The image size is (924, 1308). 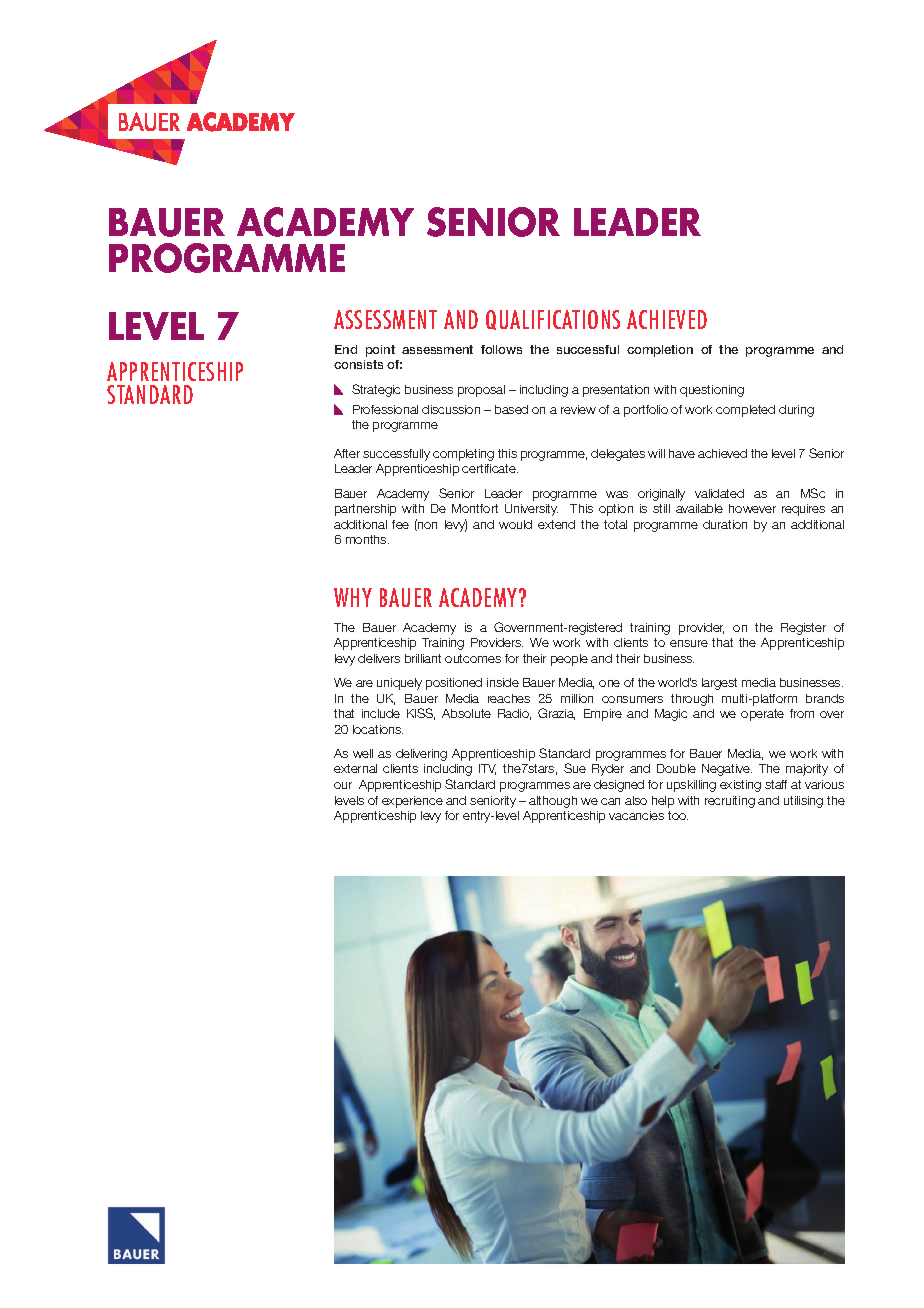 What do you see at coordinates (412, 802) in the image?
I see `experience` at bounding box center [412, 802].
